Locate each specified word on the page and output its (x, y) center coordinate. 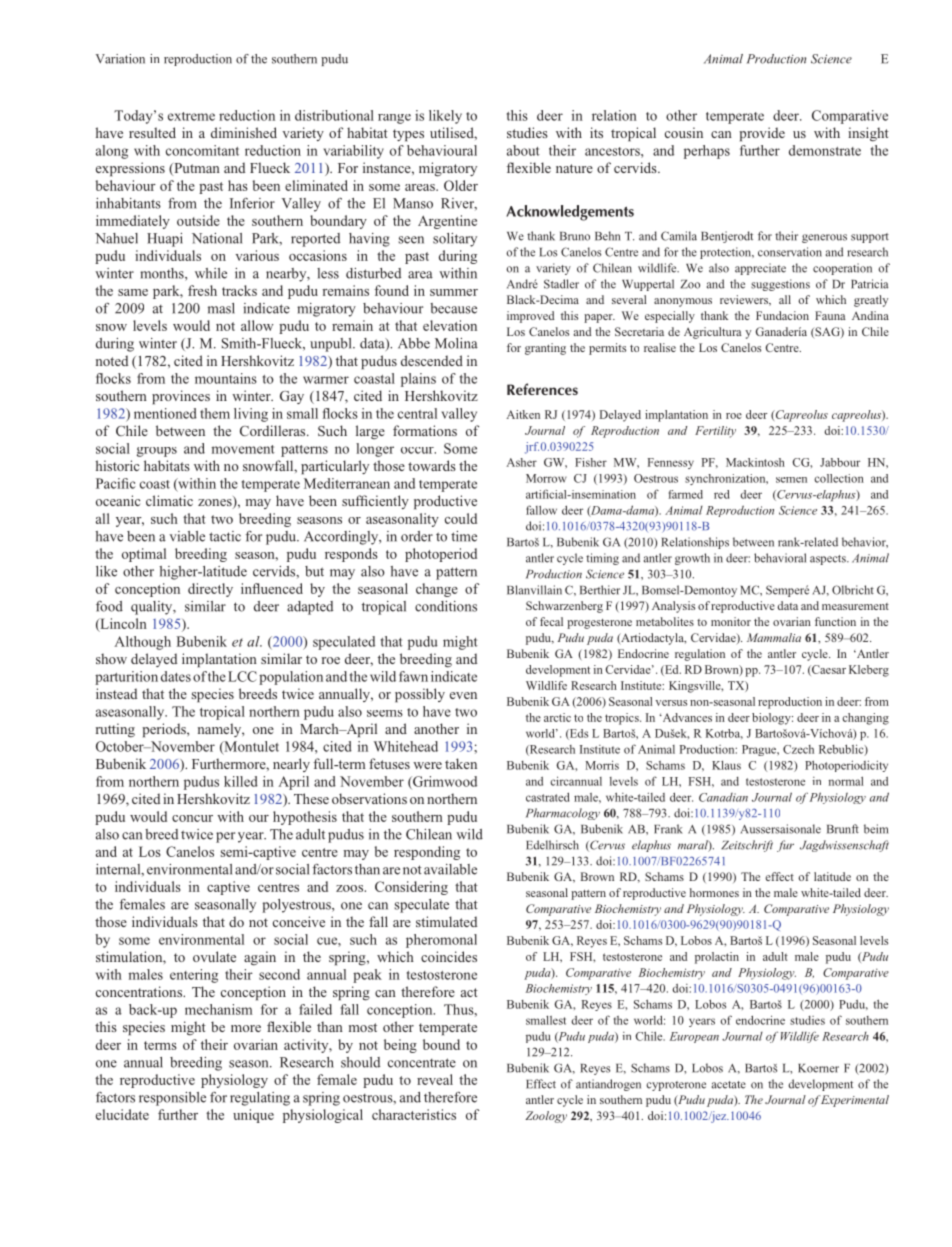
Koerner (818, 1068)
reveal (435, 1079)
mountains (226, 378)
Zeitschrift (747, 846)
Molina (456, 343)
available (450, 869)
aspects (829, 560)
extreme (191, 116)
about (523, 150)
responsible (172, 1099)
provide (762, 134)
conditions (446, 606)
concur (192, 818)
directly (210, 590)
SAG (827, 332)
